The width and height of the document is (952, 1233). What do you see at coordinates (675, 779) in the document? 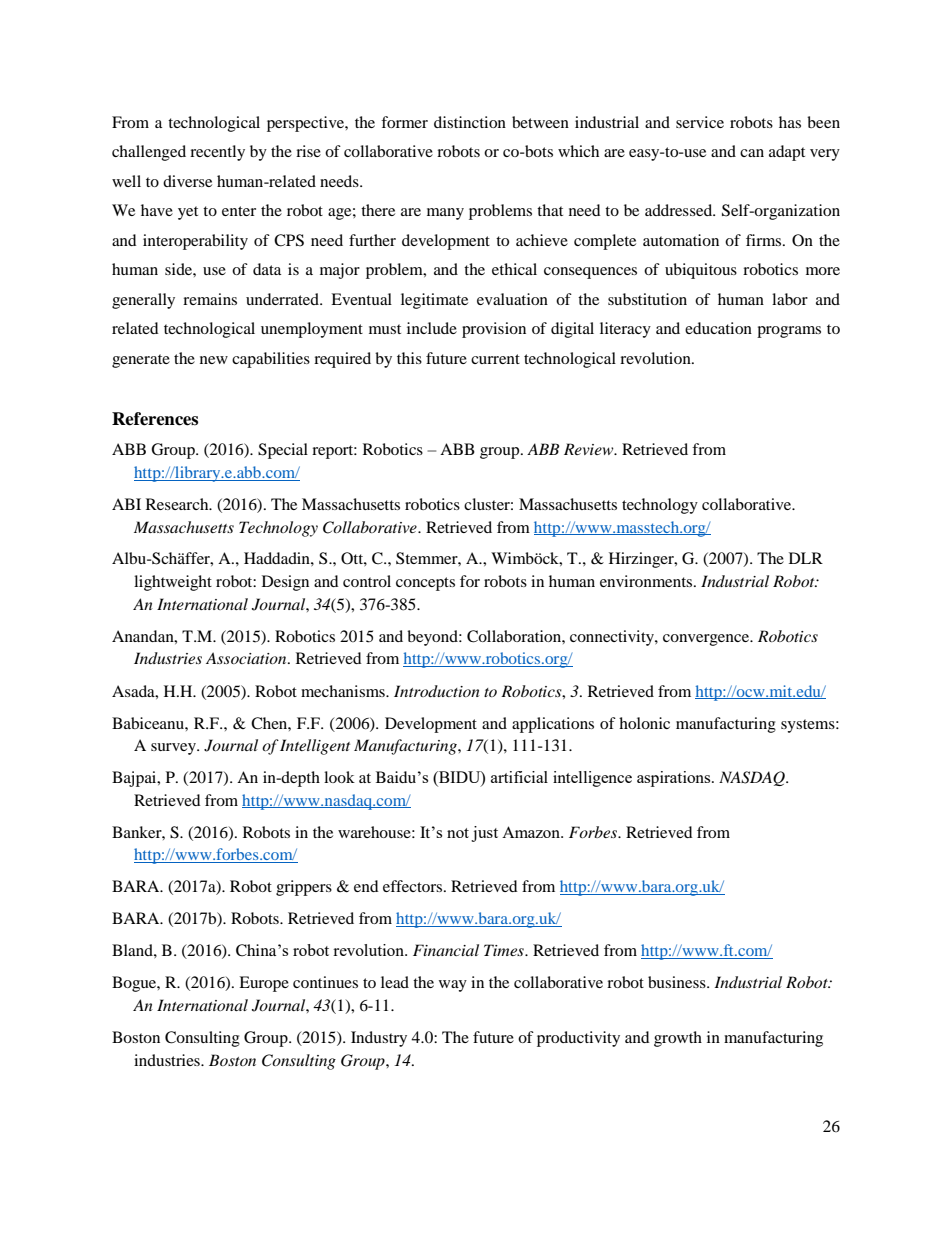
I see `aspirations` at bounding box center [675, 779].
